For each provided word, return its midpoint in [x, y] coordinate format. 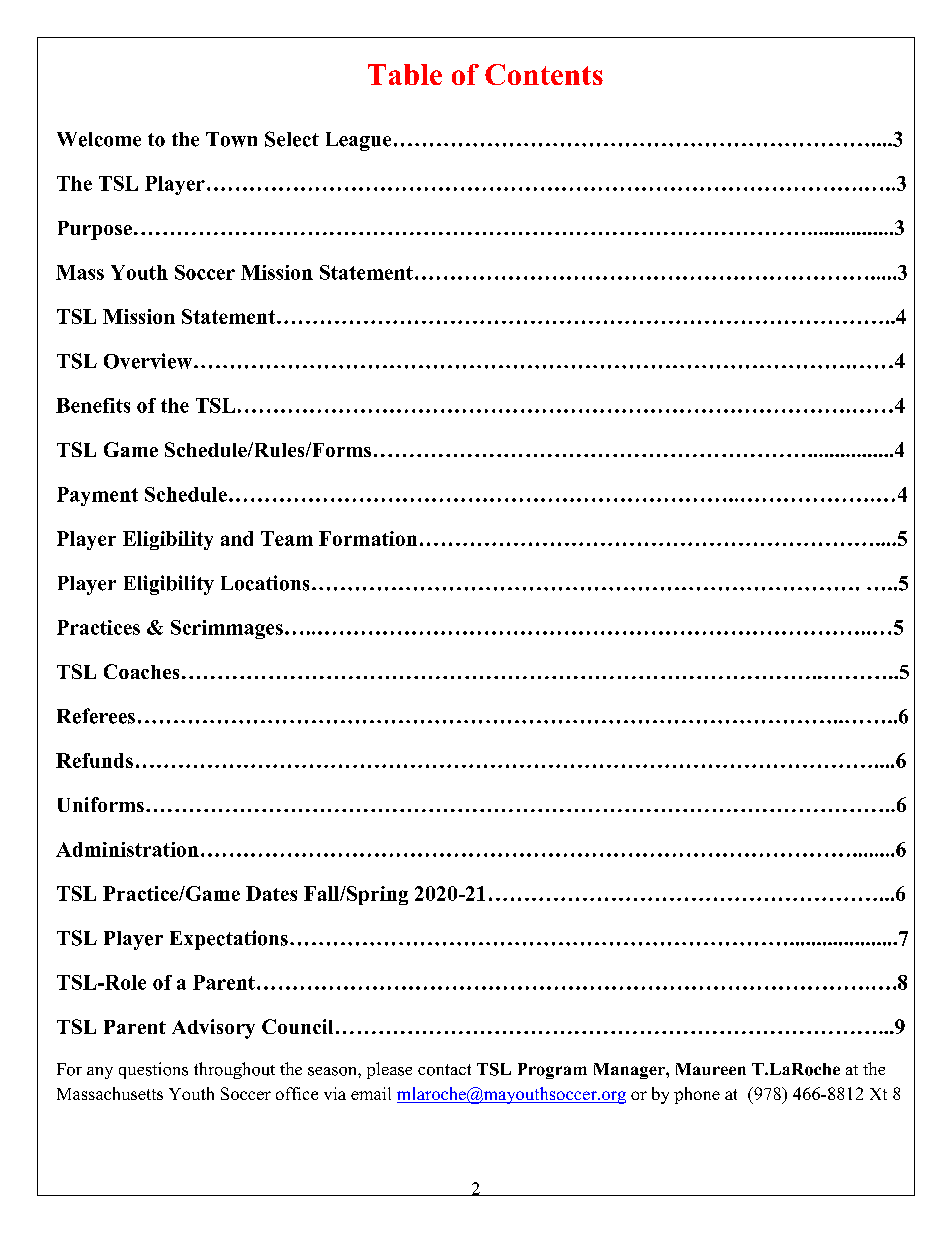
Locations [265, 583]
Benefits [93, 405]
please [389, 1070]
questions [153, 1070]
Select [292, 139]
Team [287, 538]
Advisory [213, 1029]
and [237, 538]
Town [231, 139]
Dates [271, 893]
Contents [544, 74]
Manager [630, 1071]
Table [405, 74]
